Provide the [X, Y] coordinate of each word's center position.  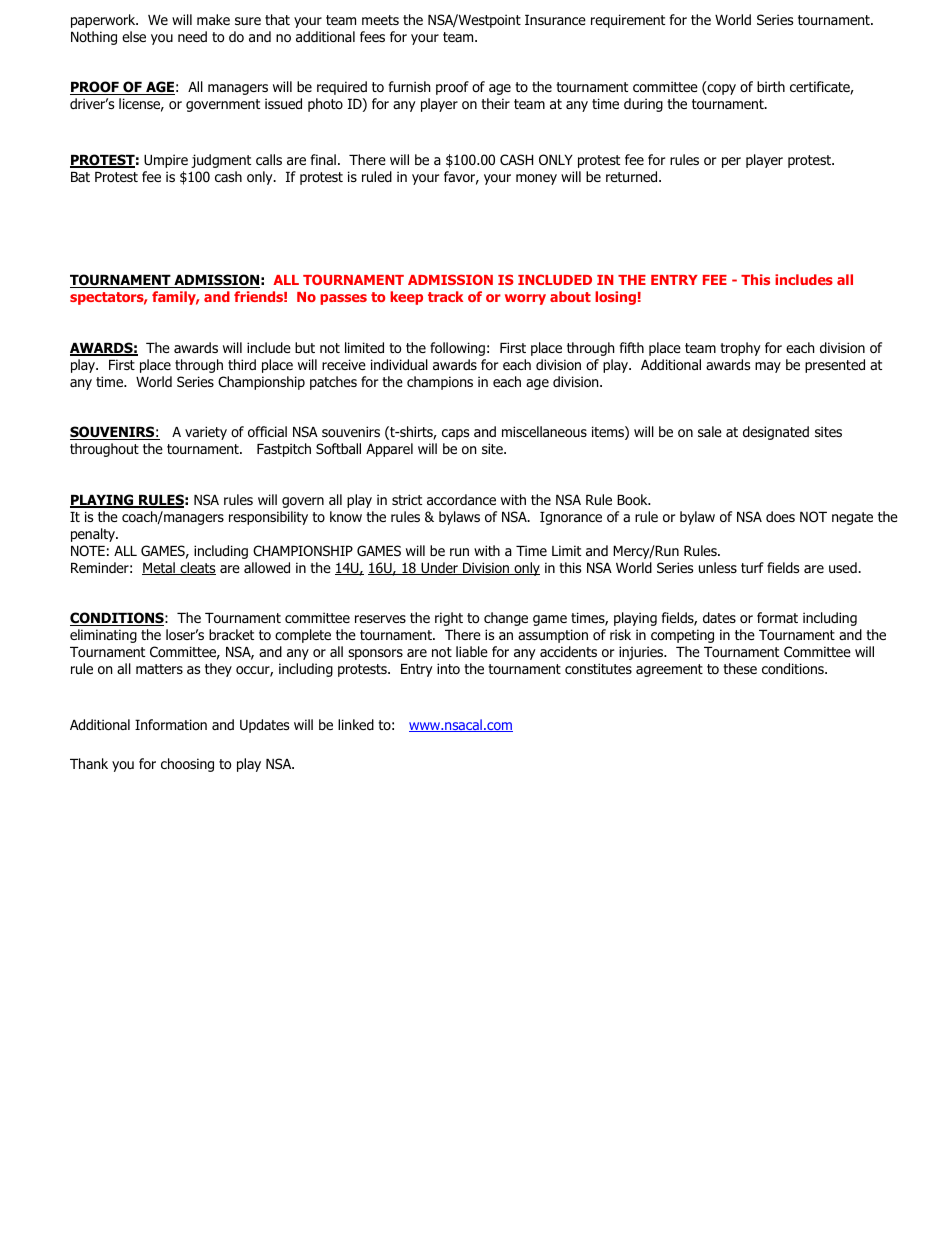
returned [633, 177]
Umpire [166, 161]
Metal [159, 568]
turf [752, 567]
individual [399, 365]
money [536, 179]
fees [372, 36]
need [192, 36]
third [242, 364]
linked [356, 724]
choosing [187, 765]
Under [439, 568]
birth [771, 86]
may [768, 367]
